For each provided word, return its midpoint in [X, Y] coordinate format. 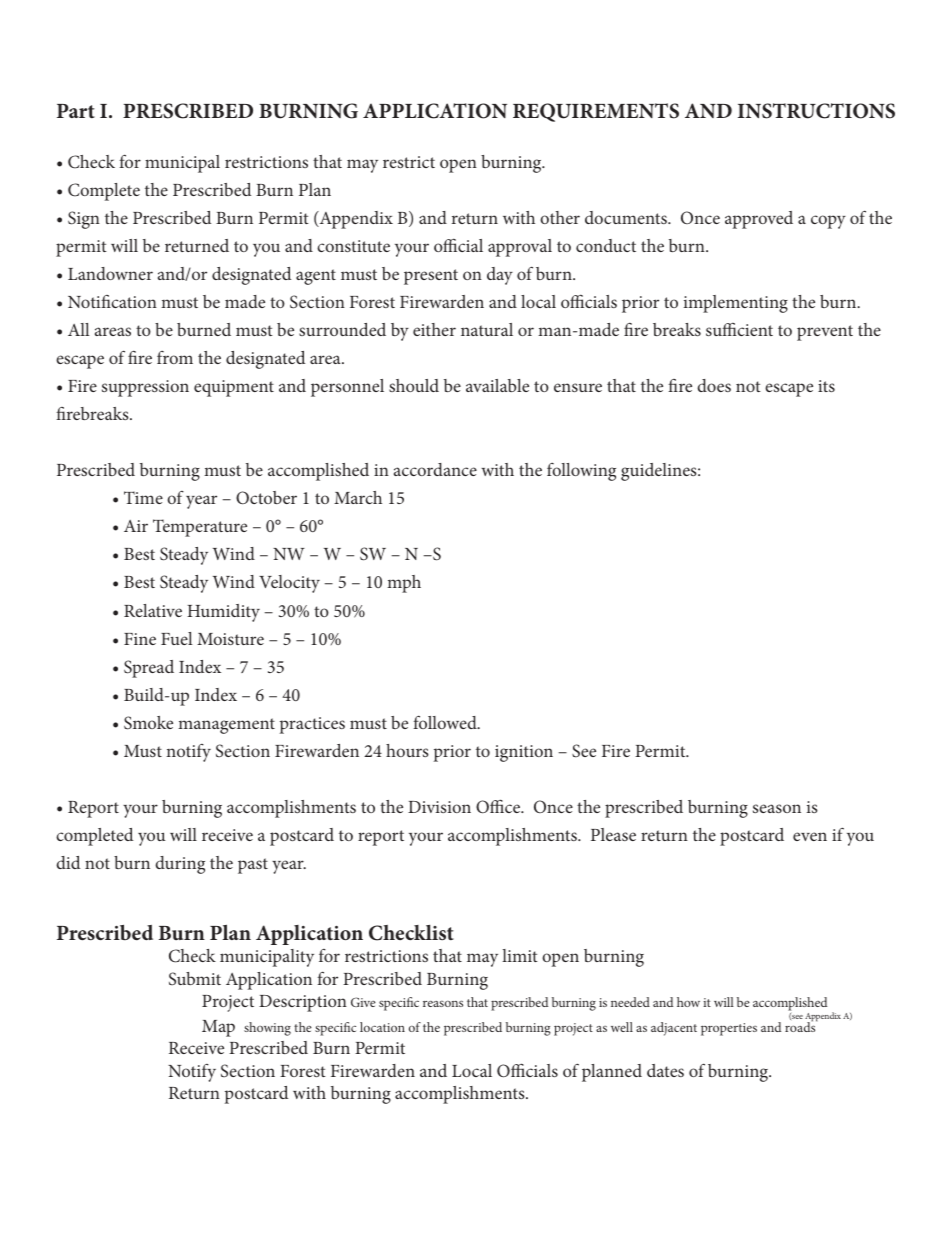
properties [729, 1029]
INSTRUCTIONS [816, 111]
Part [76, 111]
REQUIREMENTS [596, 112]
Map [218, 1028]
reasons [443, 1003]
